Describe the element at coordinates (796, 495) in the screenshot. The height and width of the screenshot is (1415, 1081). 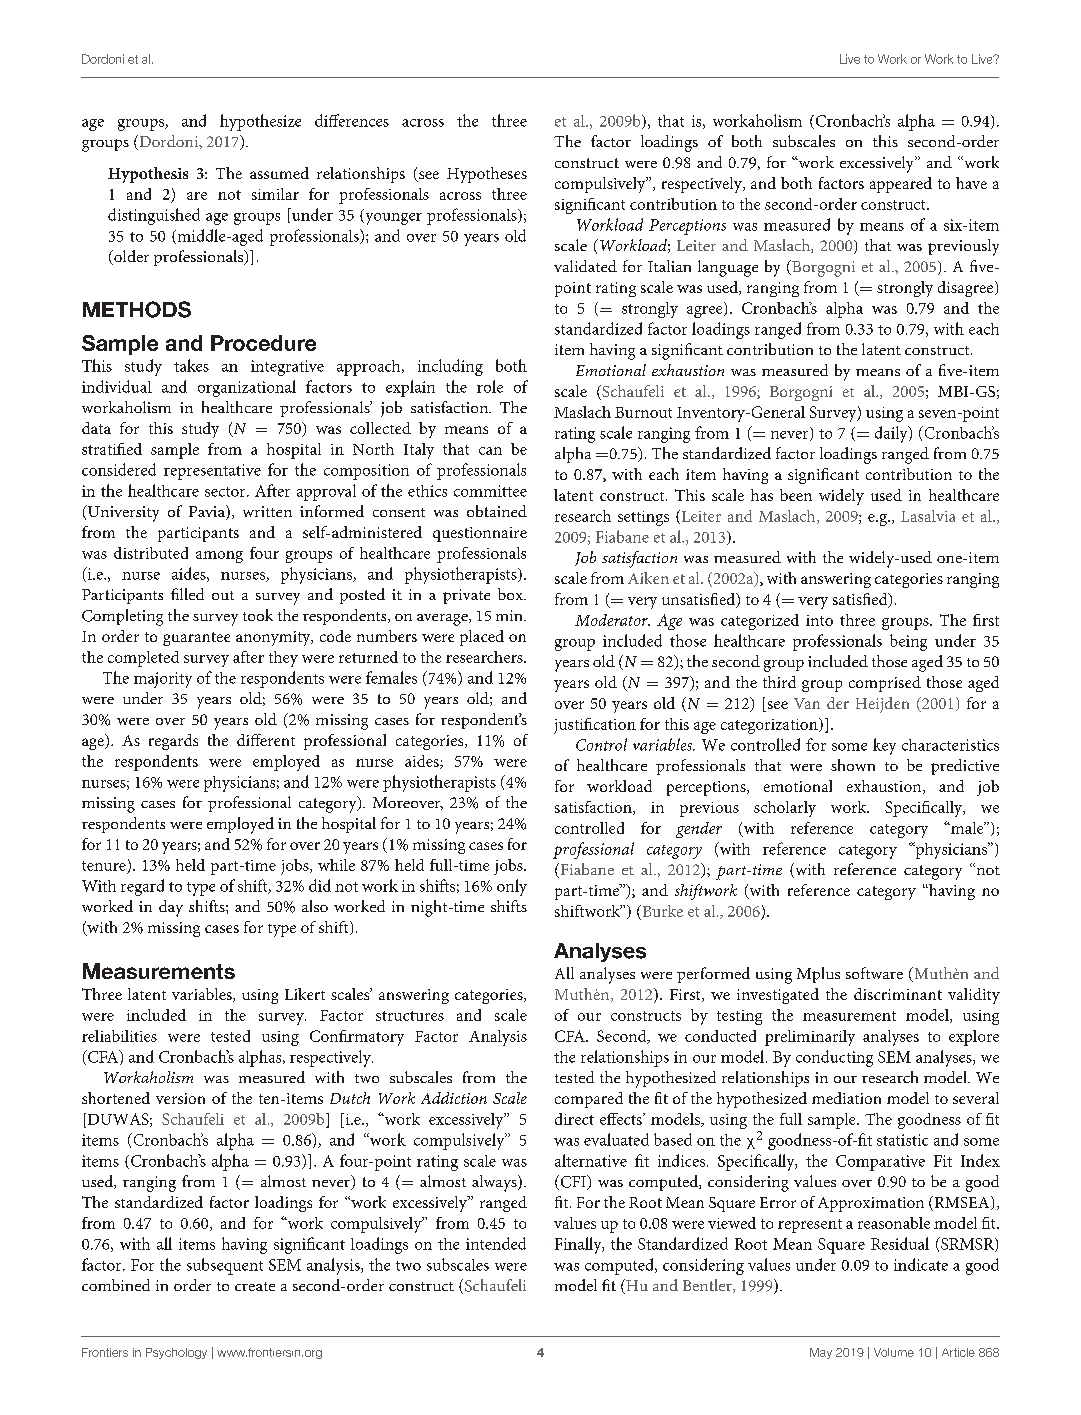
I see `been` at that location.
